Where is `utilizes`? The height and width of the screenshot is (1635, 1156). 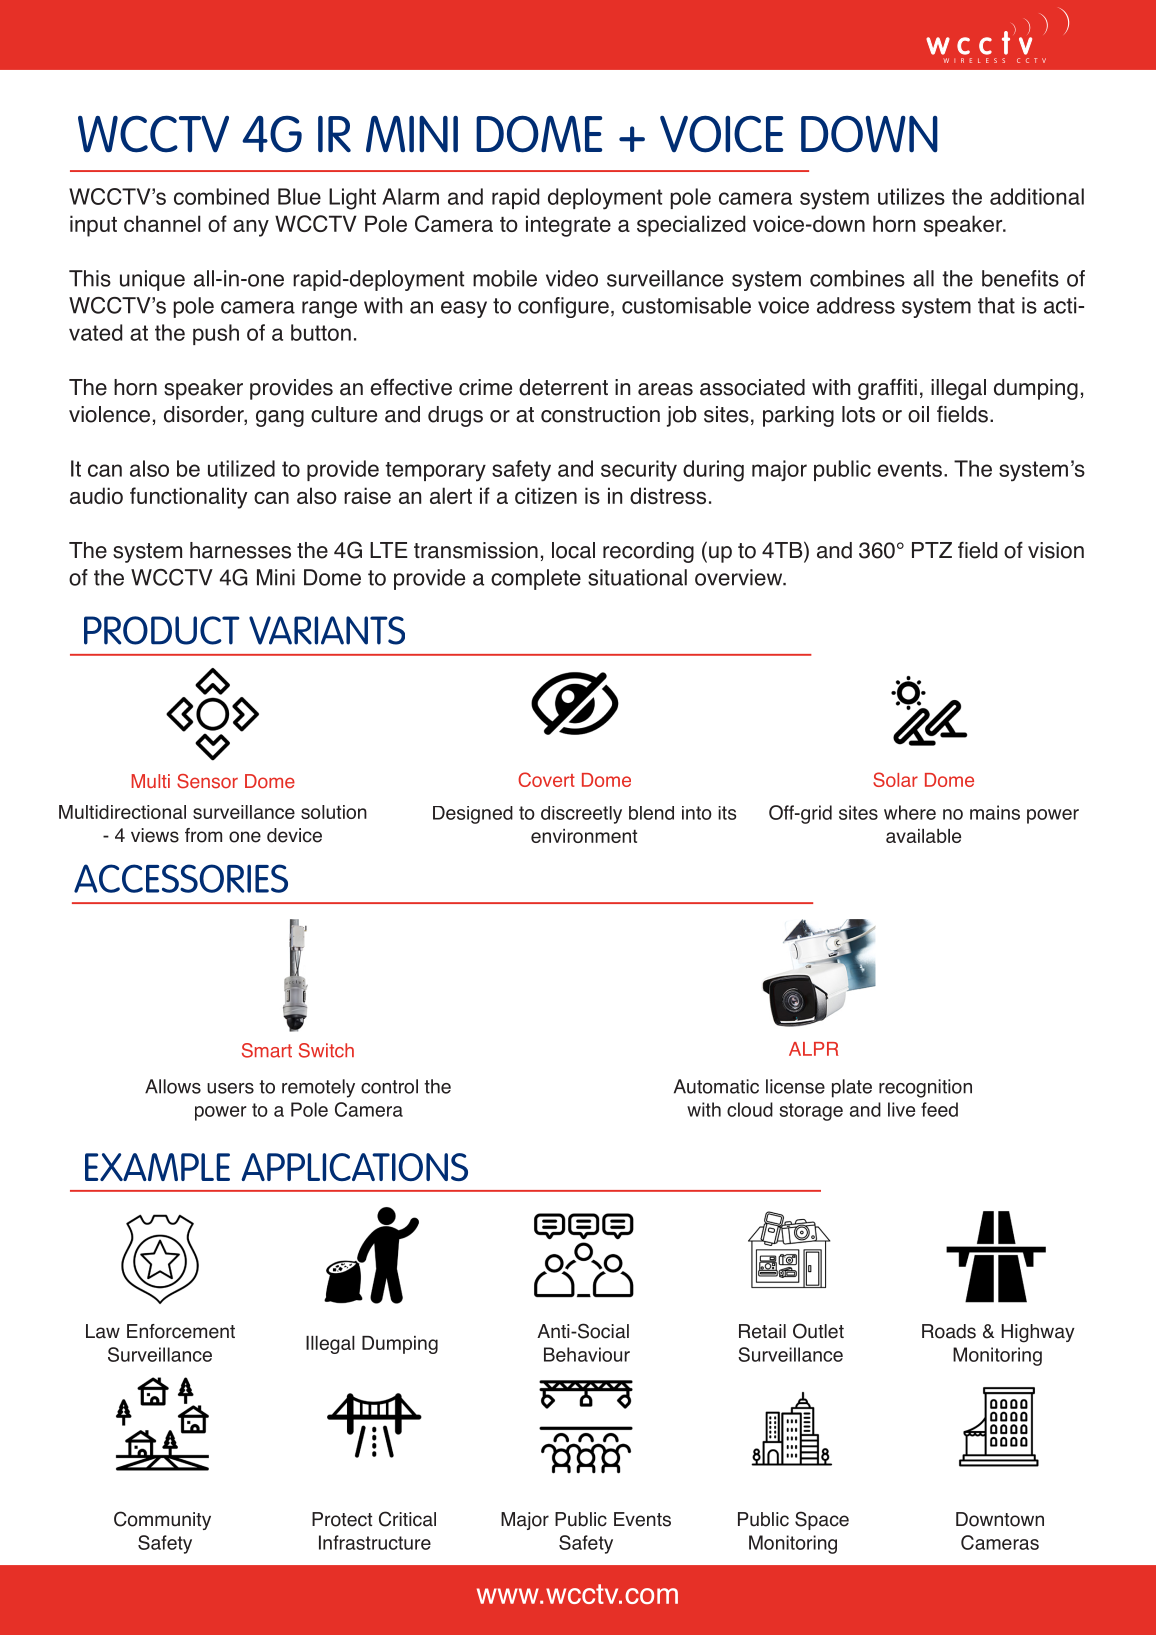
utilizes is located at coordinates (911, 196).
